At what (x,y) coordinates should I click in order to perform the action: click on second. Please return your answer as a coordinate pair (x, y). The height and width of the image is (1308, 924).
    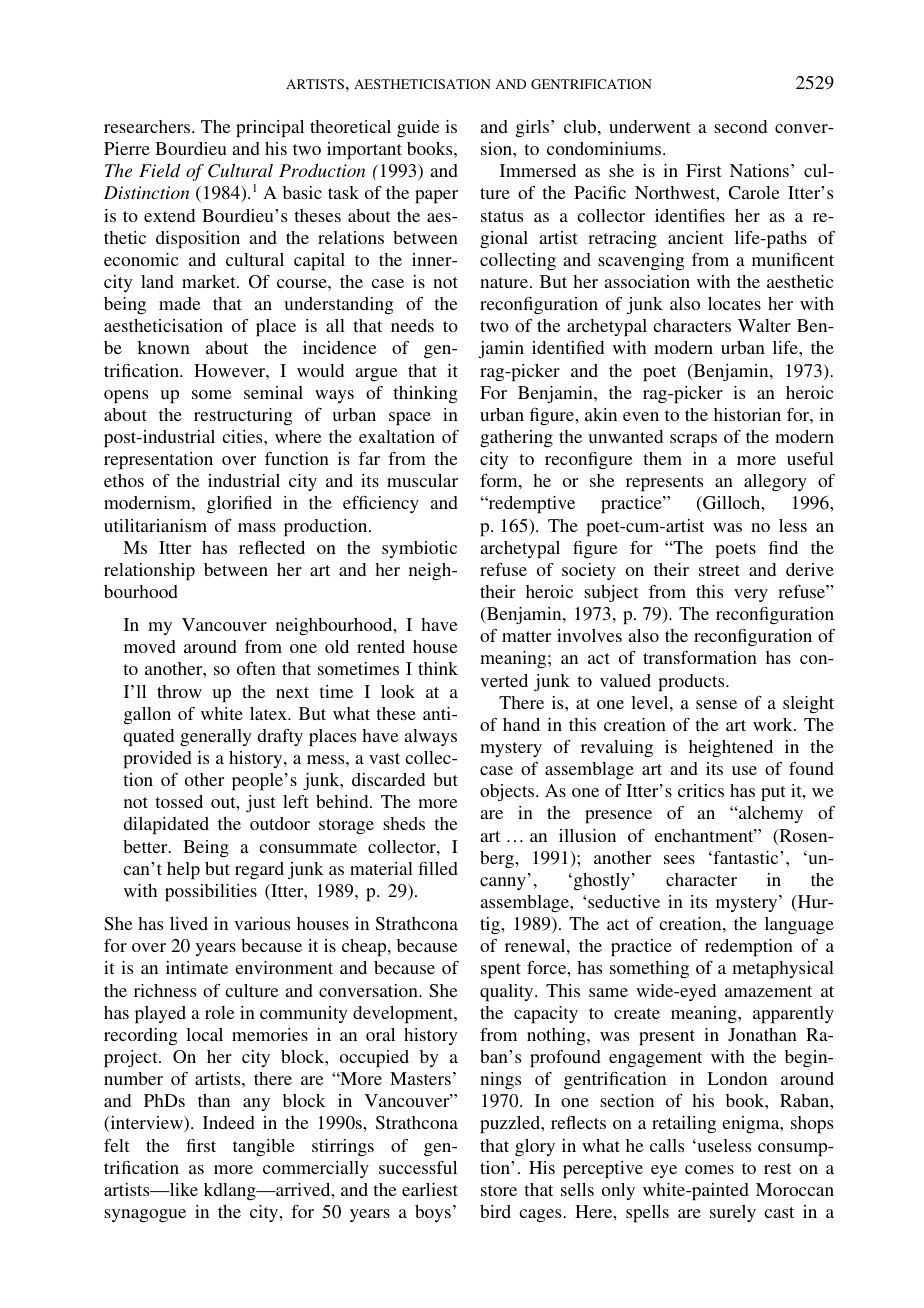
    Looking at the image, I should click on (740, 126).
